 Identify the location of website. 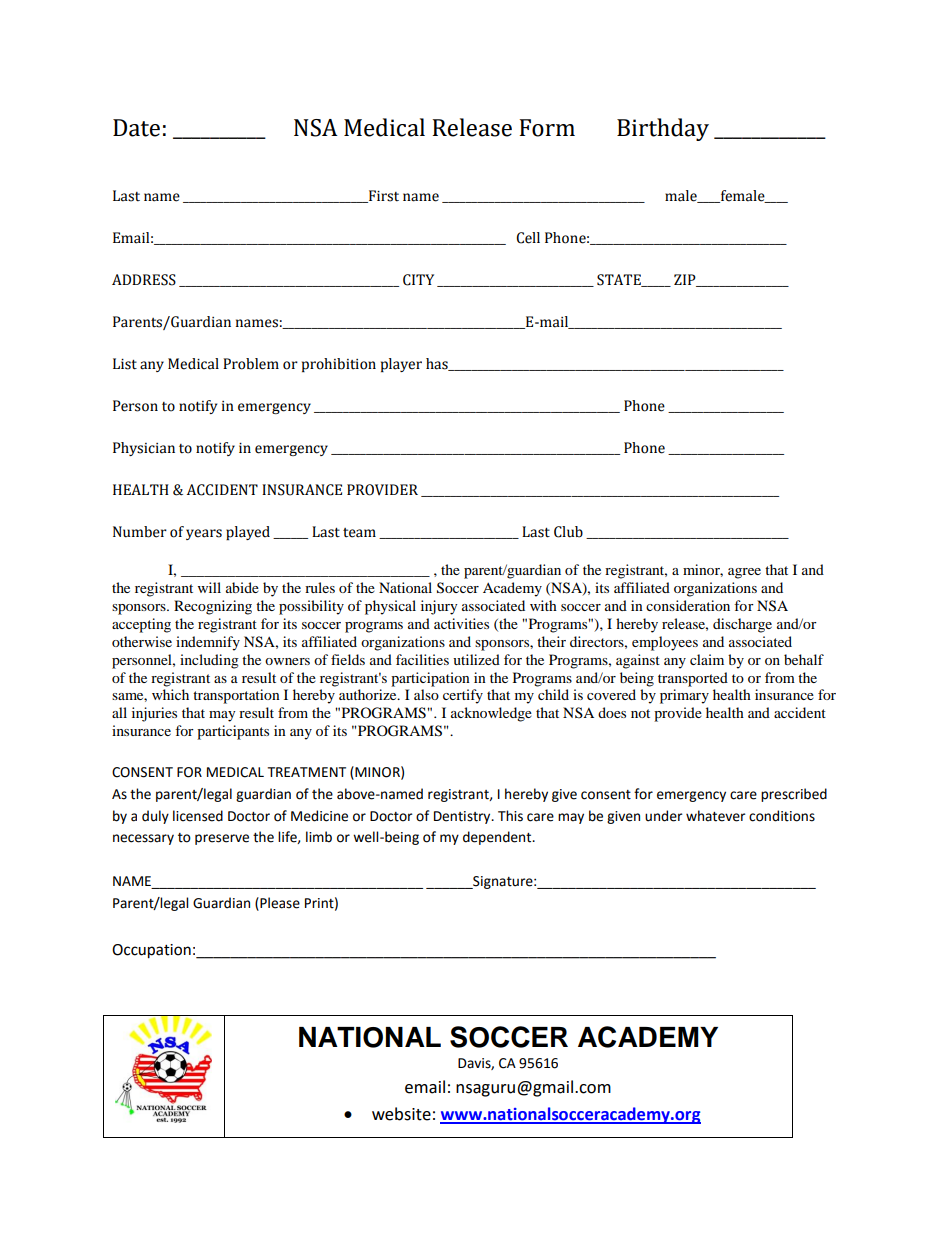
(401, 1114).
